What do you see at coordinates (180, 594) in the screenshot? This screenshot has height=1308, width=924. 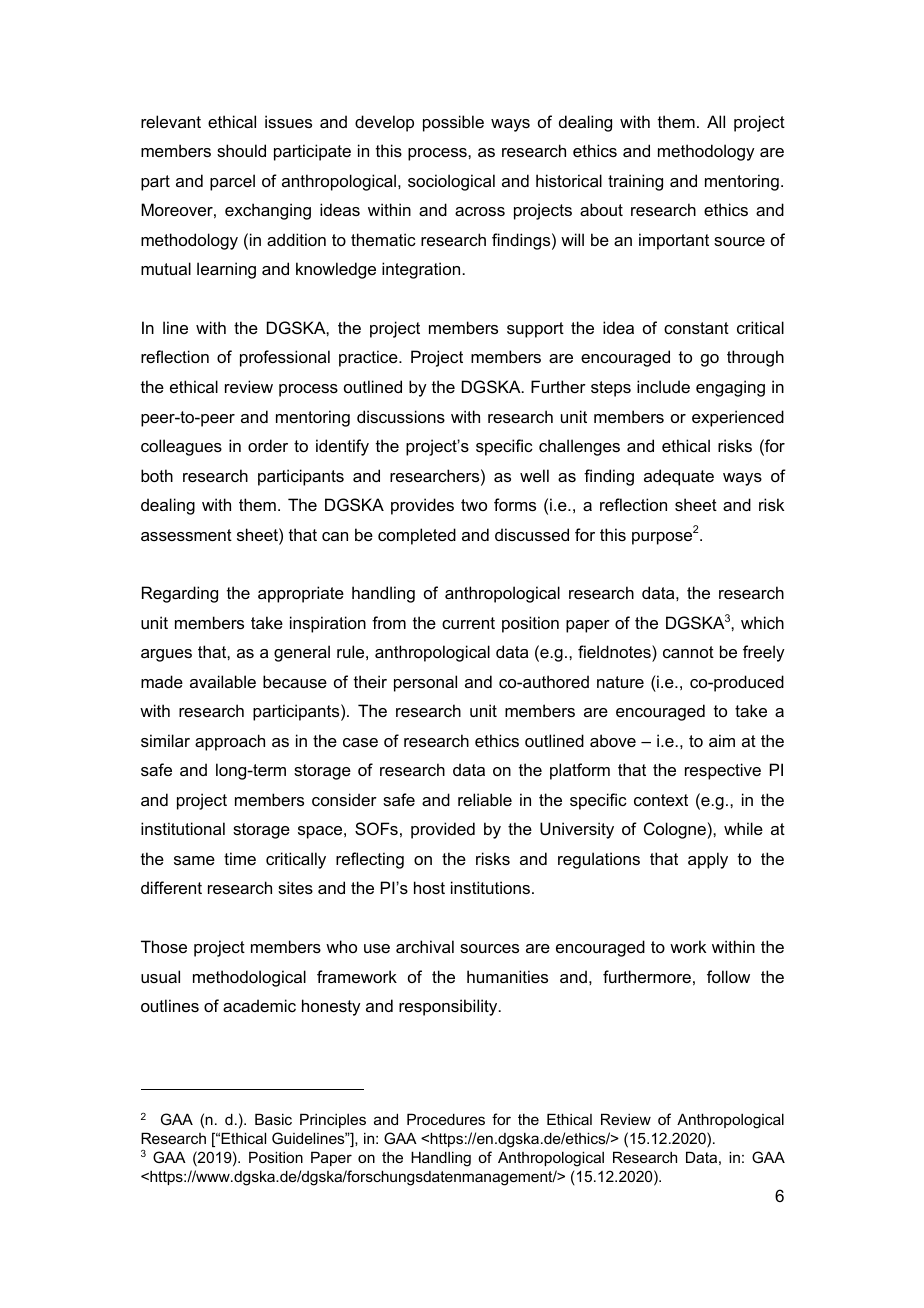 I see `Regarding` at bounding box center [180, 594].
